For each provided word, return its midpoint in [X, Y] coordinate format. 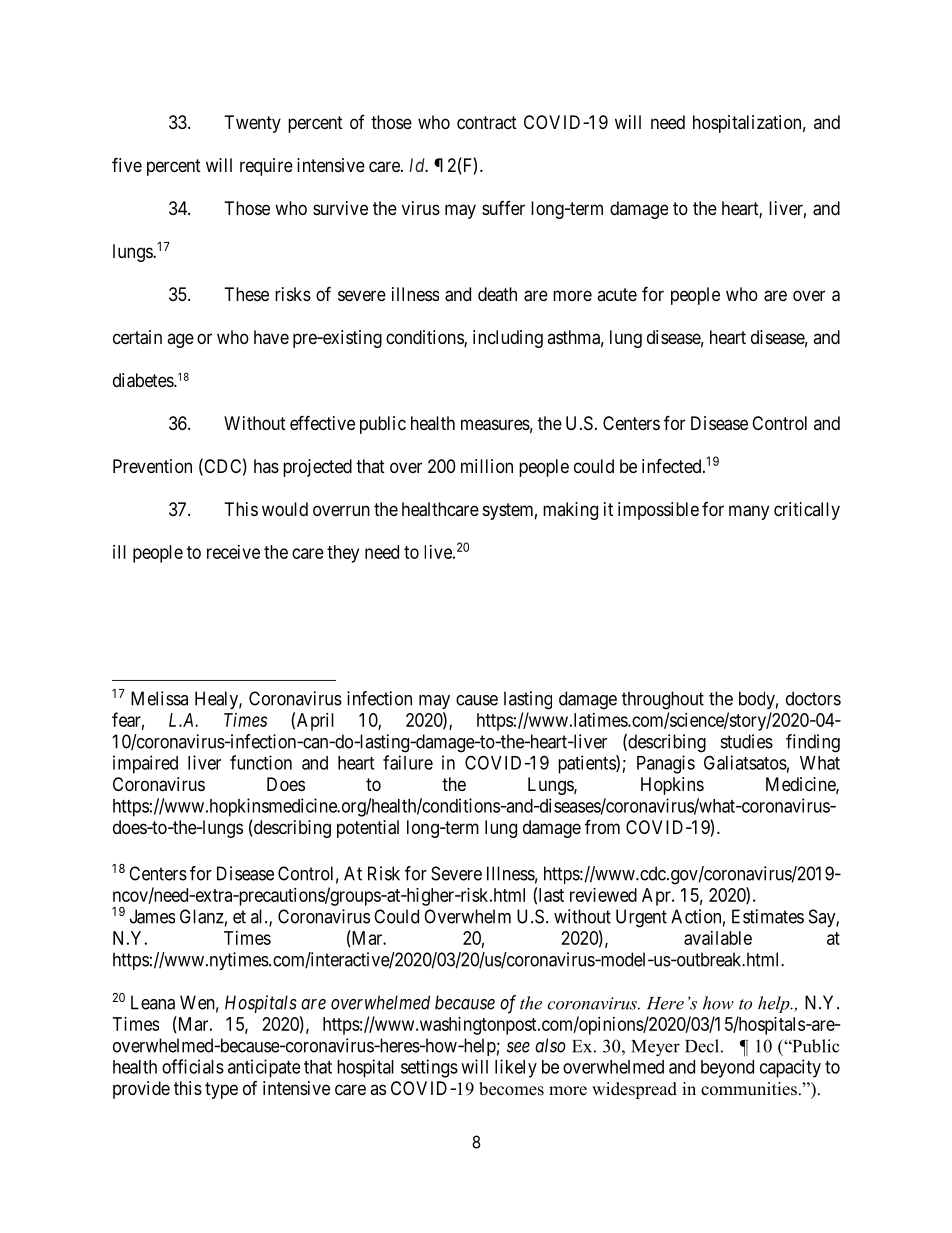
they [343, 554]
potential [368, 829]
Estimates [768, 916]
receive [233, 552]
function [261, 762]
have [271, 337]
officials [193, 1066]
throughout [663, 700]
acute [617, 294]
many [749, 512]
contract [487, 123]
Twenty [253, 124]
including [508, 339]
